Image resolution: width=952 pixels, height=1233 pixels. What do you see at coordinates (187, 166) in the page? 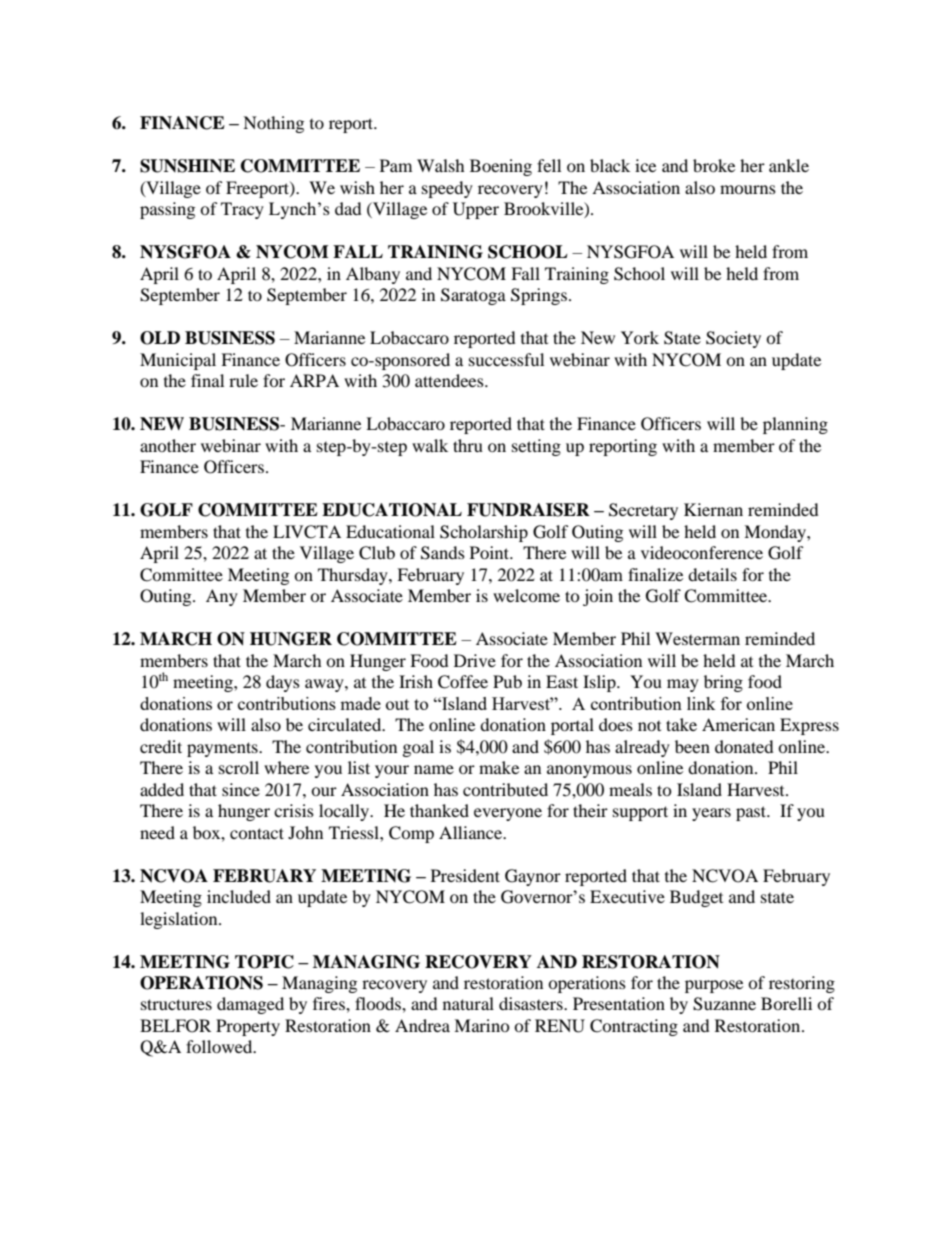
I see `SUNSHINE` at bounding box center [187, 166].
